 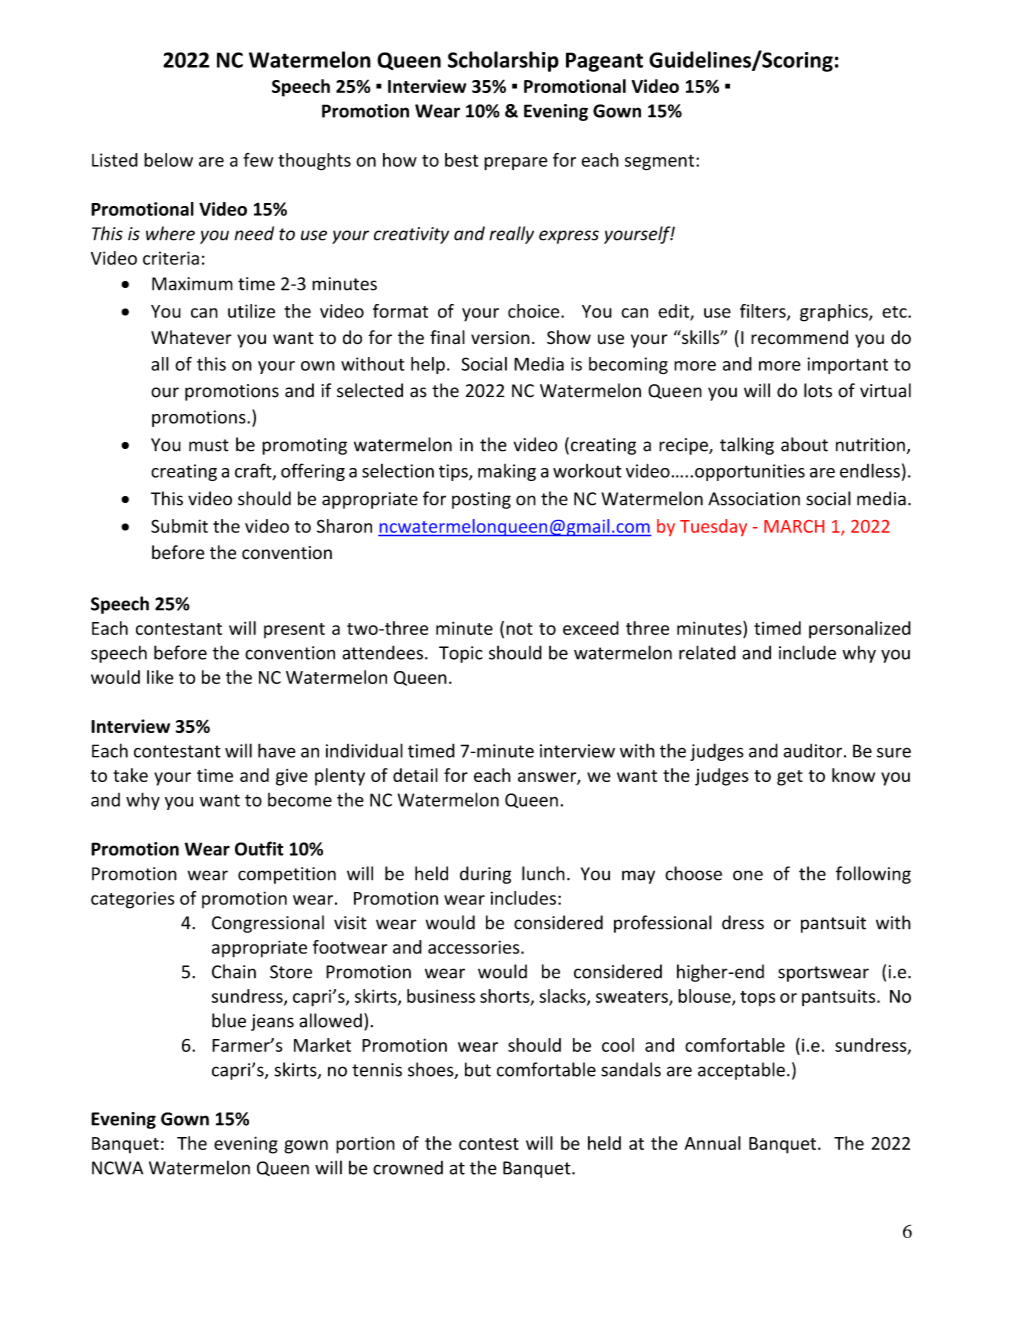 What do you see at coordinates (661, 163) in the document?
I see `segment` at bounding box center [661, 163].
